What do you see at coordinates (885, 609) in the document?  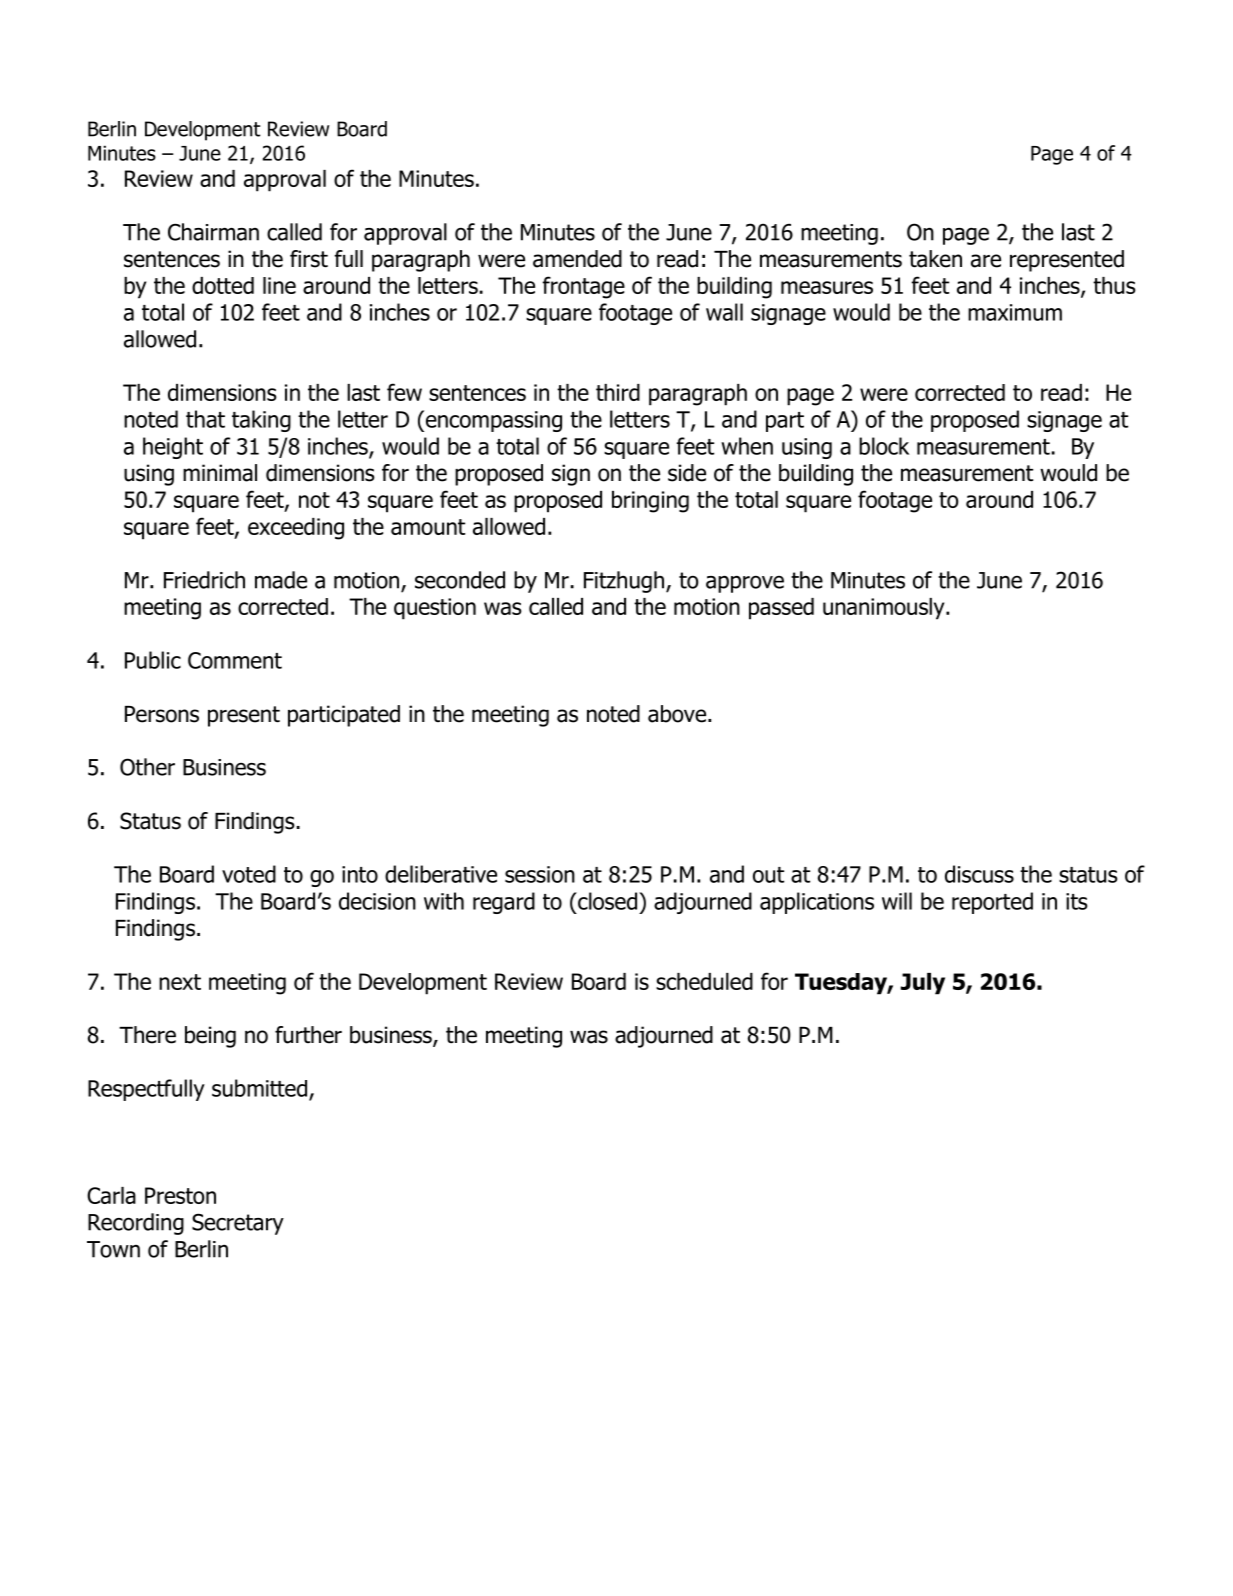 I see `unanimously` at bounding box center [885, 609].
